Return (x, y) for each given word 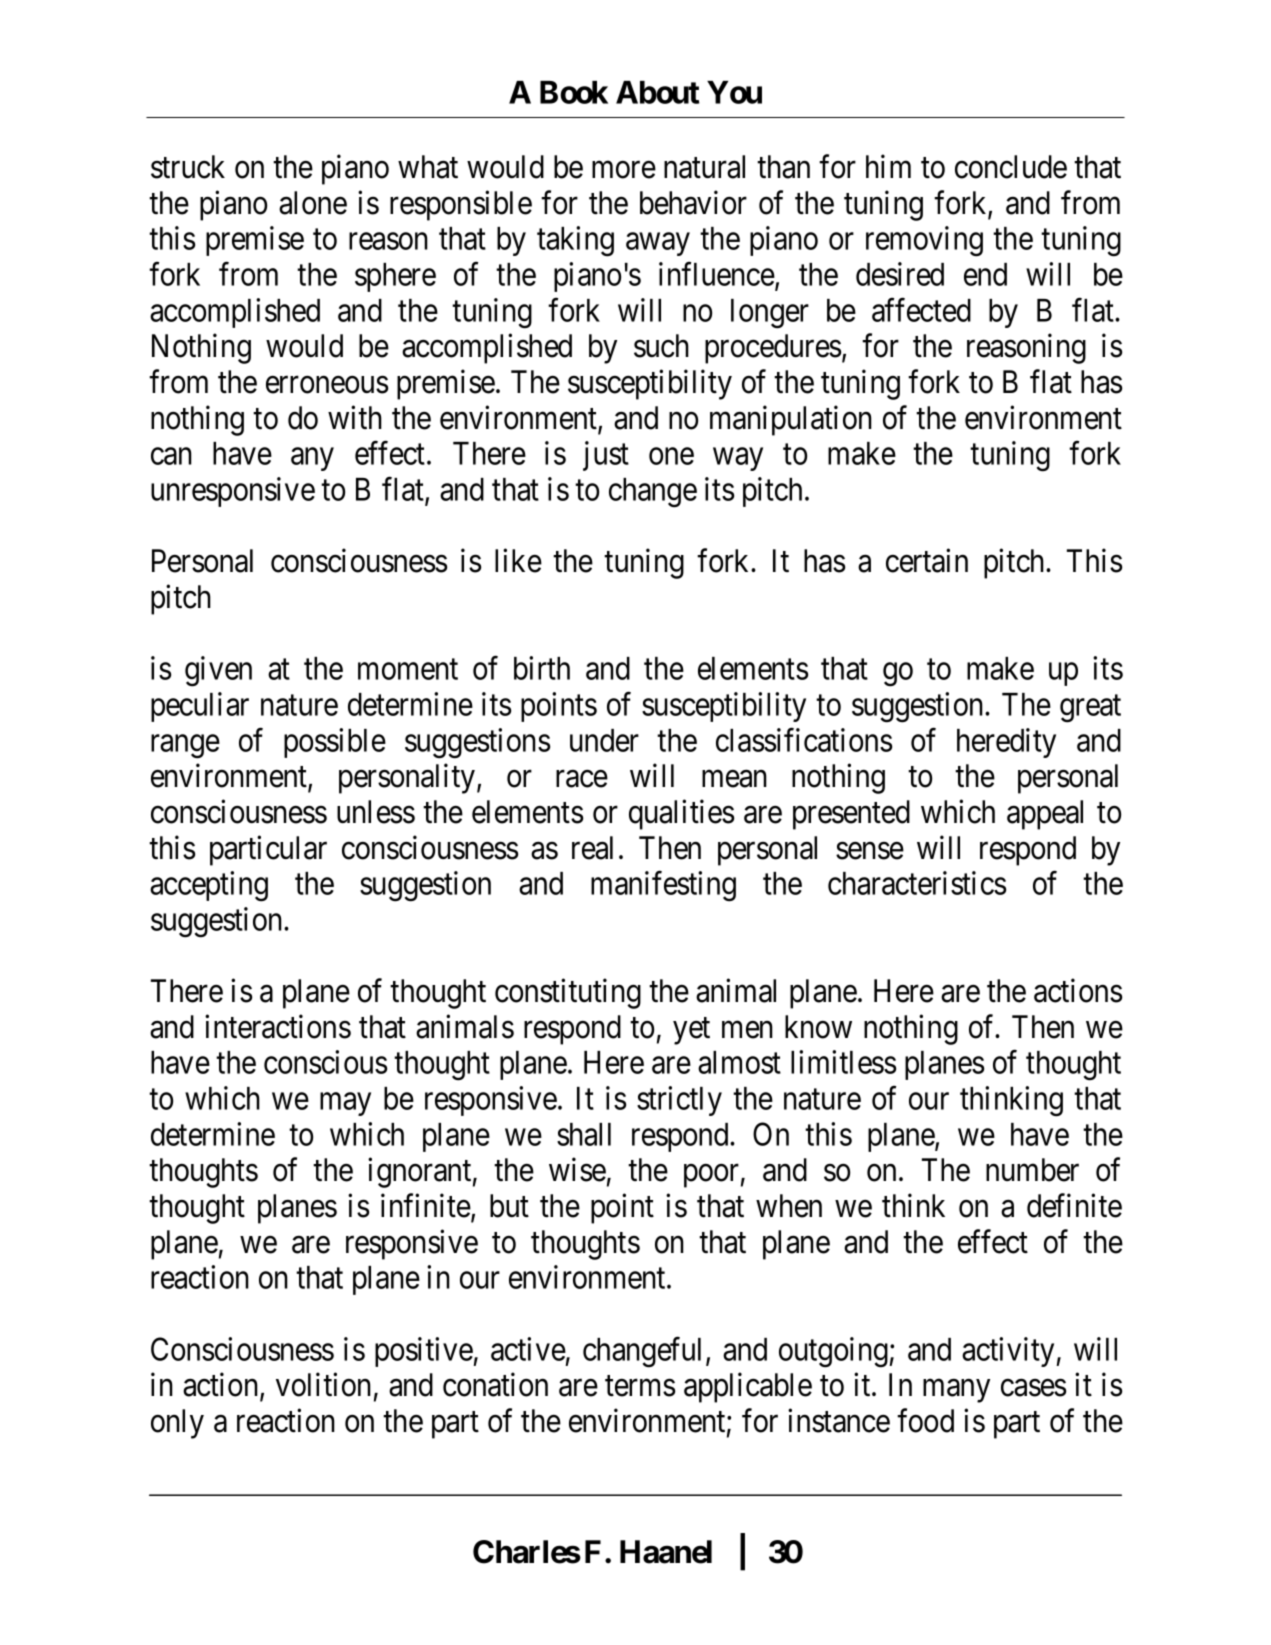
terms (640, 1386)
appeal (1045, 815)
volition (323, 1385)
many (956, 1391)
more (624, 170)
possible (335, 743)
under (604, 740)
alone (313, 203)
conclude (1011, 167)
